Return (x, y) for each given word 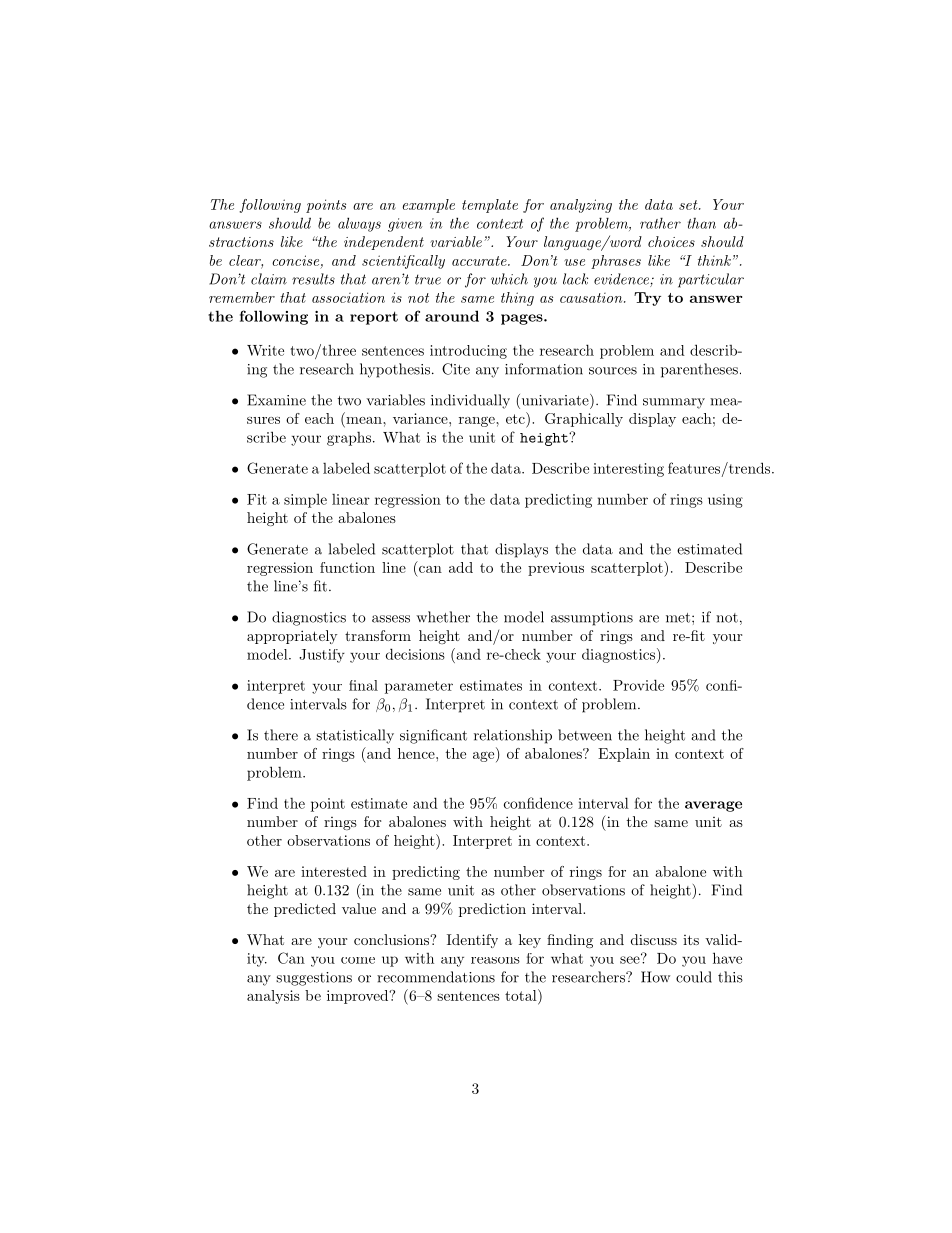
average (713, 806)
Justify (322, 656)
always (359, 224)
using (725, 501)
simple (305, 501)
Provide (638, 685)
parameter (419, 687)
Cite (456, 369)
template (490, 206)
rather (660, 223)
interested (334, 871)
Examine (276, 400)
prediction (492, 910)
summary (674, 403)
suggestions (314, 979)
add (461, 567)
